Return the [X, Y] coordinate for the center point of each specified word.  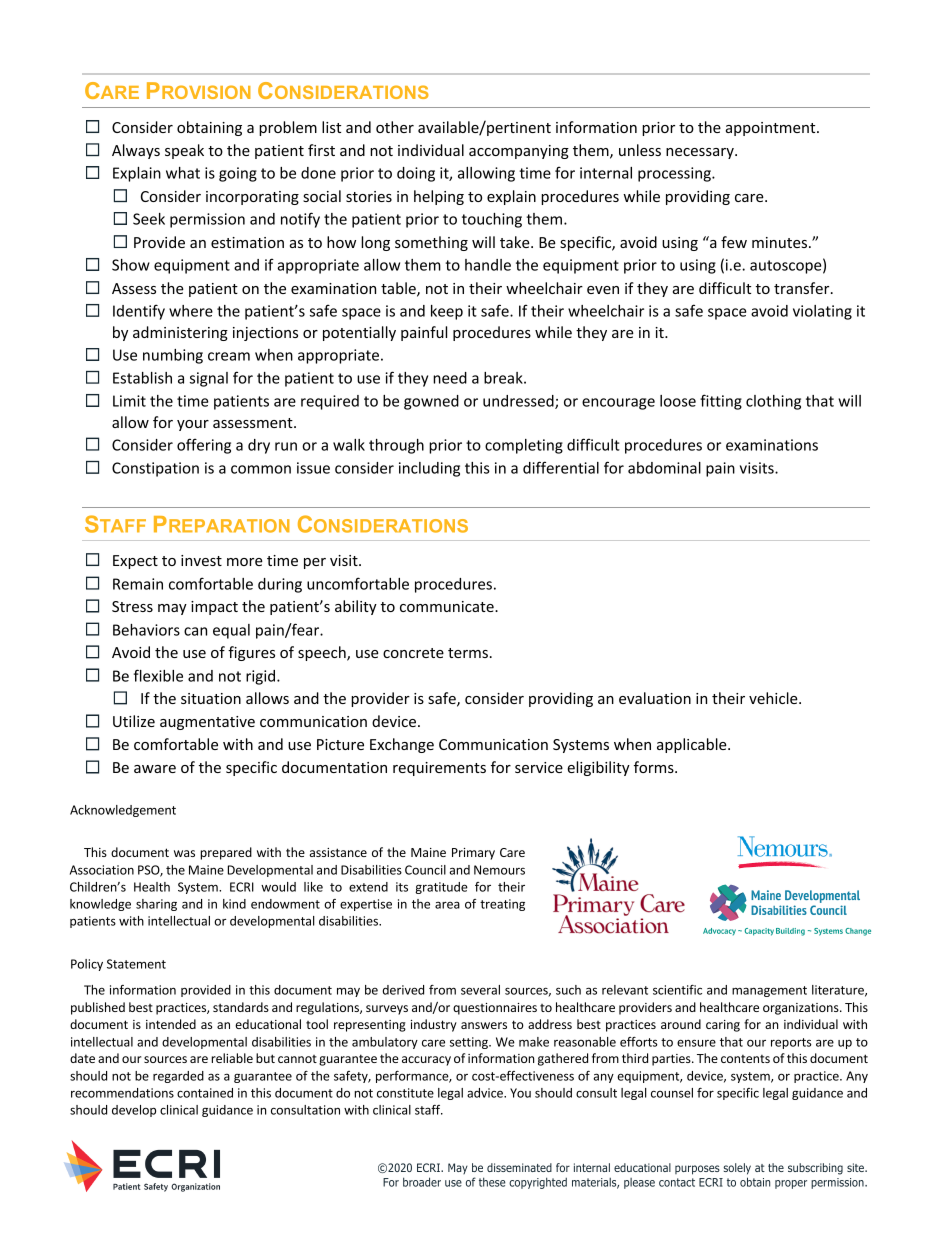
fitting [721, 402]
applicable [693, 745]
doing [416, 174]
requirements [439, 769]
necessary [701, 153]
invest [201, 560]
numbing [173, 356]
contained [205, 1093]
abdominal [664, 468]
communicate [448, 606]
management [769, 991]
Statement [136, 964]
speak [184, 151]
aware [155, 769]
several [480, 990]
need [450, 378]
